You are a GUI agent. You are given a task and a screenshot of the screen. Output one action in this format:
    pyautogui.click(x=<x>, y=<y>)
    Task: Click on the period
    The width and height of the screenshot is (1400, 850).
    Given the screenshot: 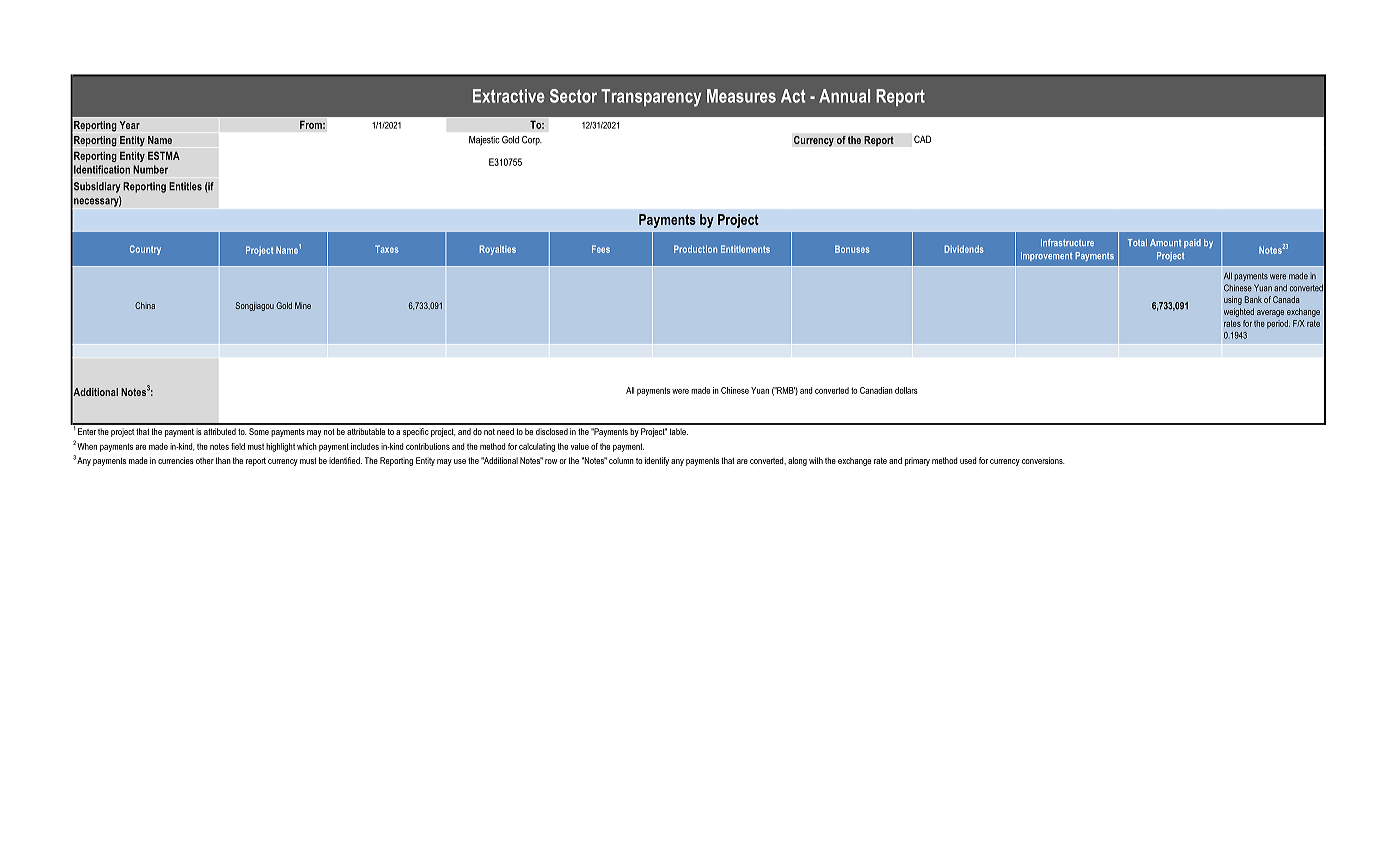 What is the action you would take?
    pyautogui.click(x=1278, y=324)
